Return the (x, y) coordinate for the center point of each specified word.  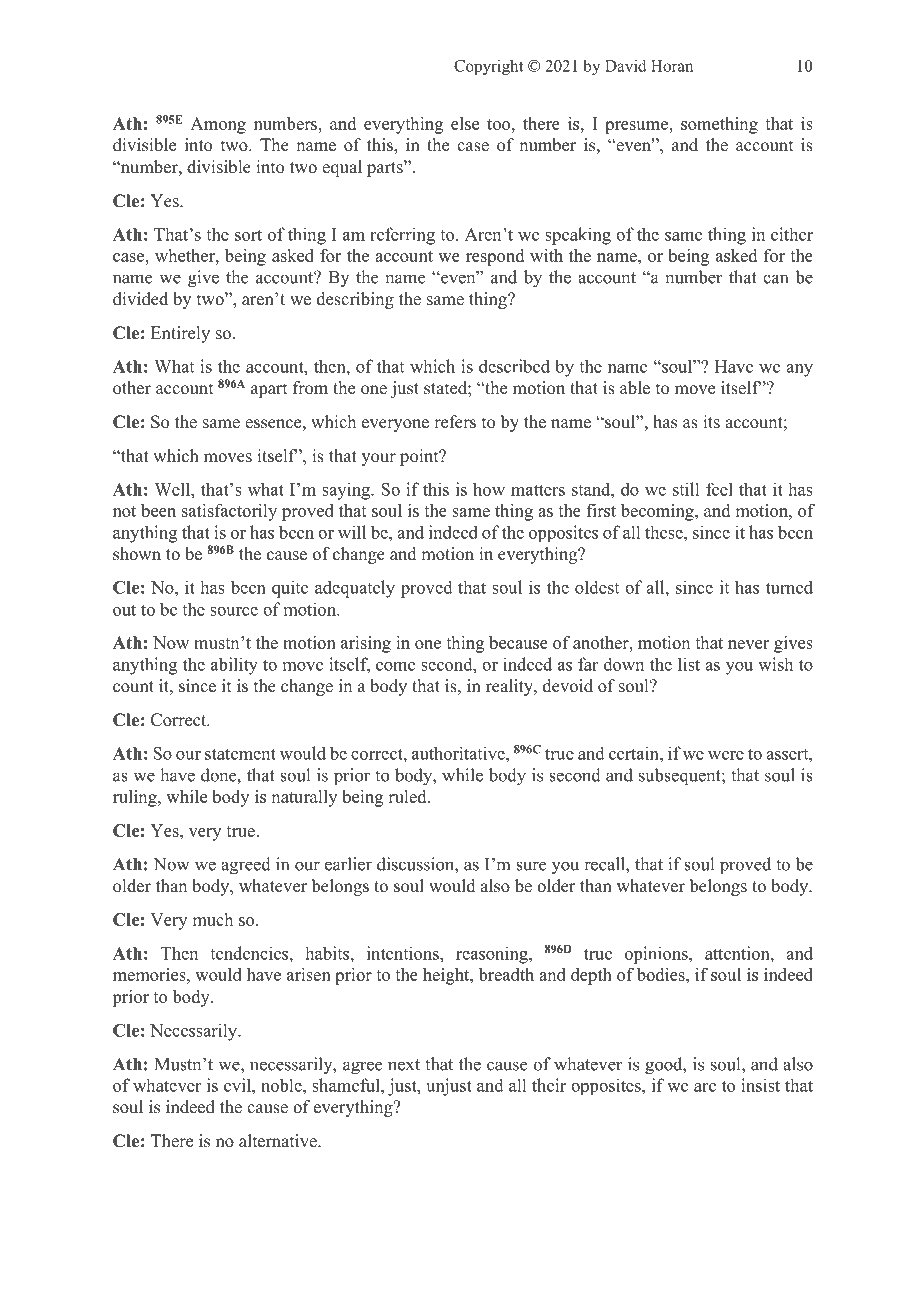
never (748, 644)
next (404, 1065)
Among (218, 125)
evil (238, 1085)
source (234, 611)
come (395, 666)
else (465, 123)
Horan (672, 66)
